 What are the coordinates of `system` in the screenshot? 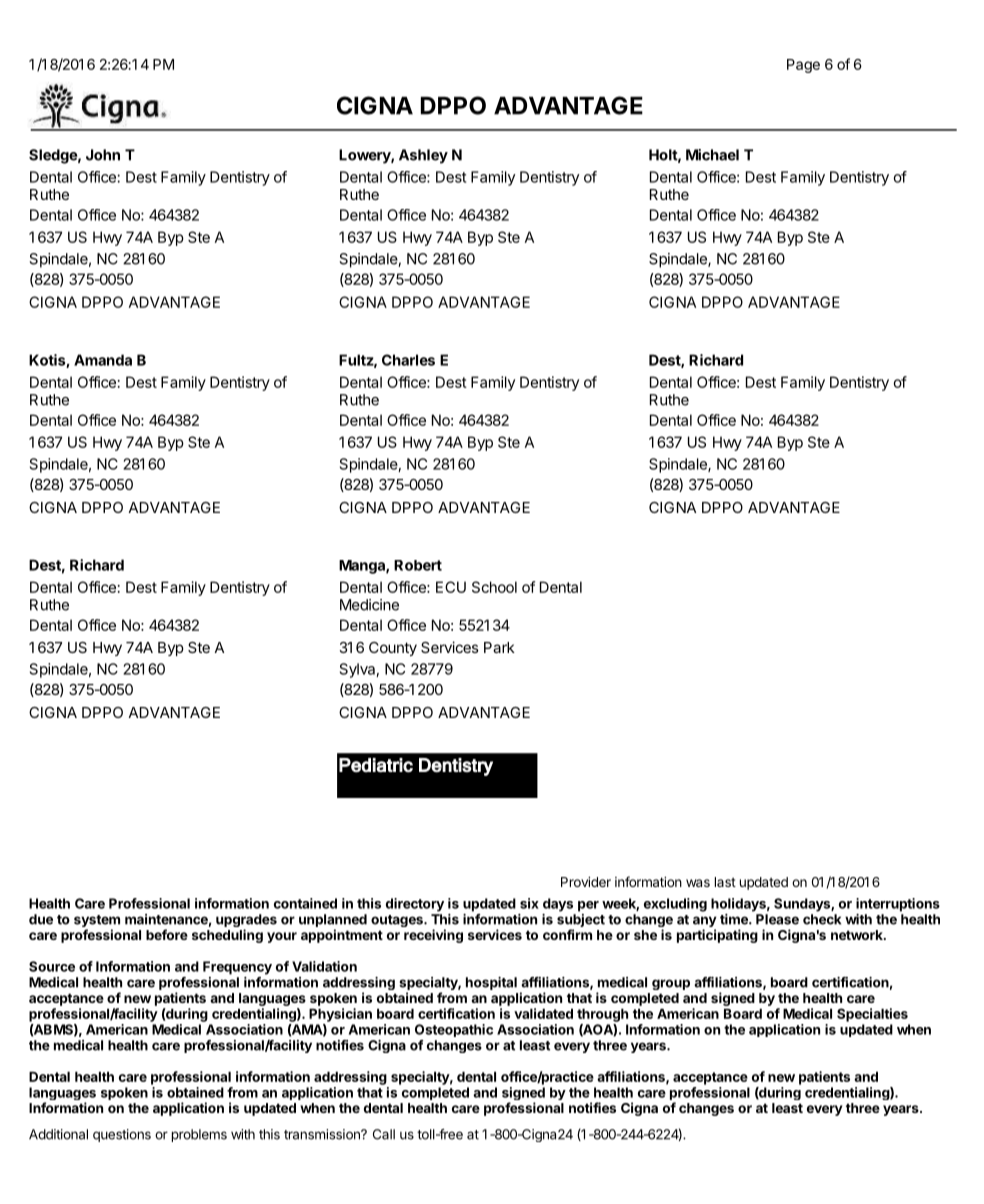 It's located at (97, 922).
